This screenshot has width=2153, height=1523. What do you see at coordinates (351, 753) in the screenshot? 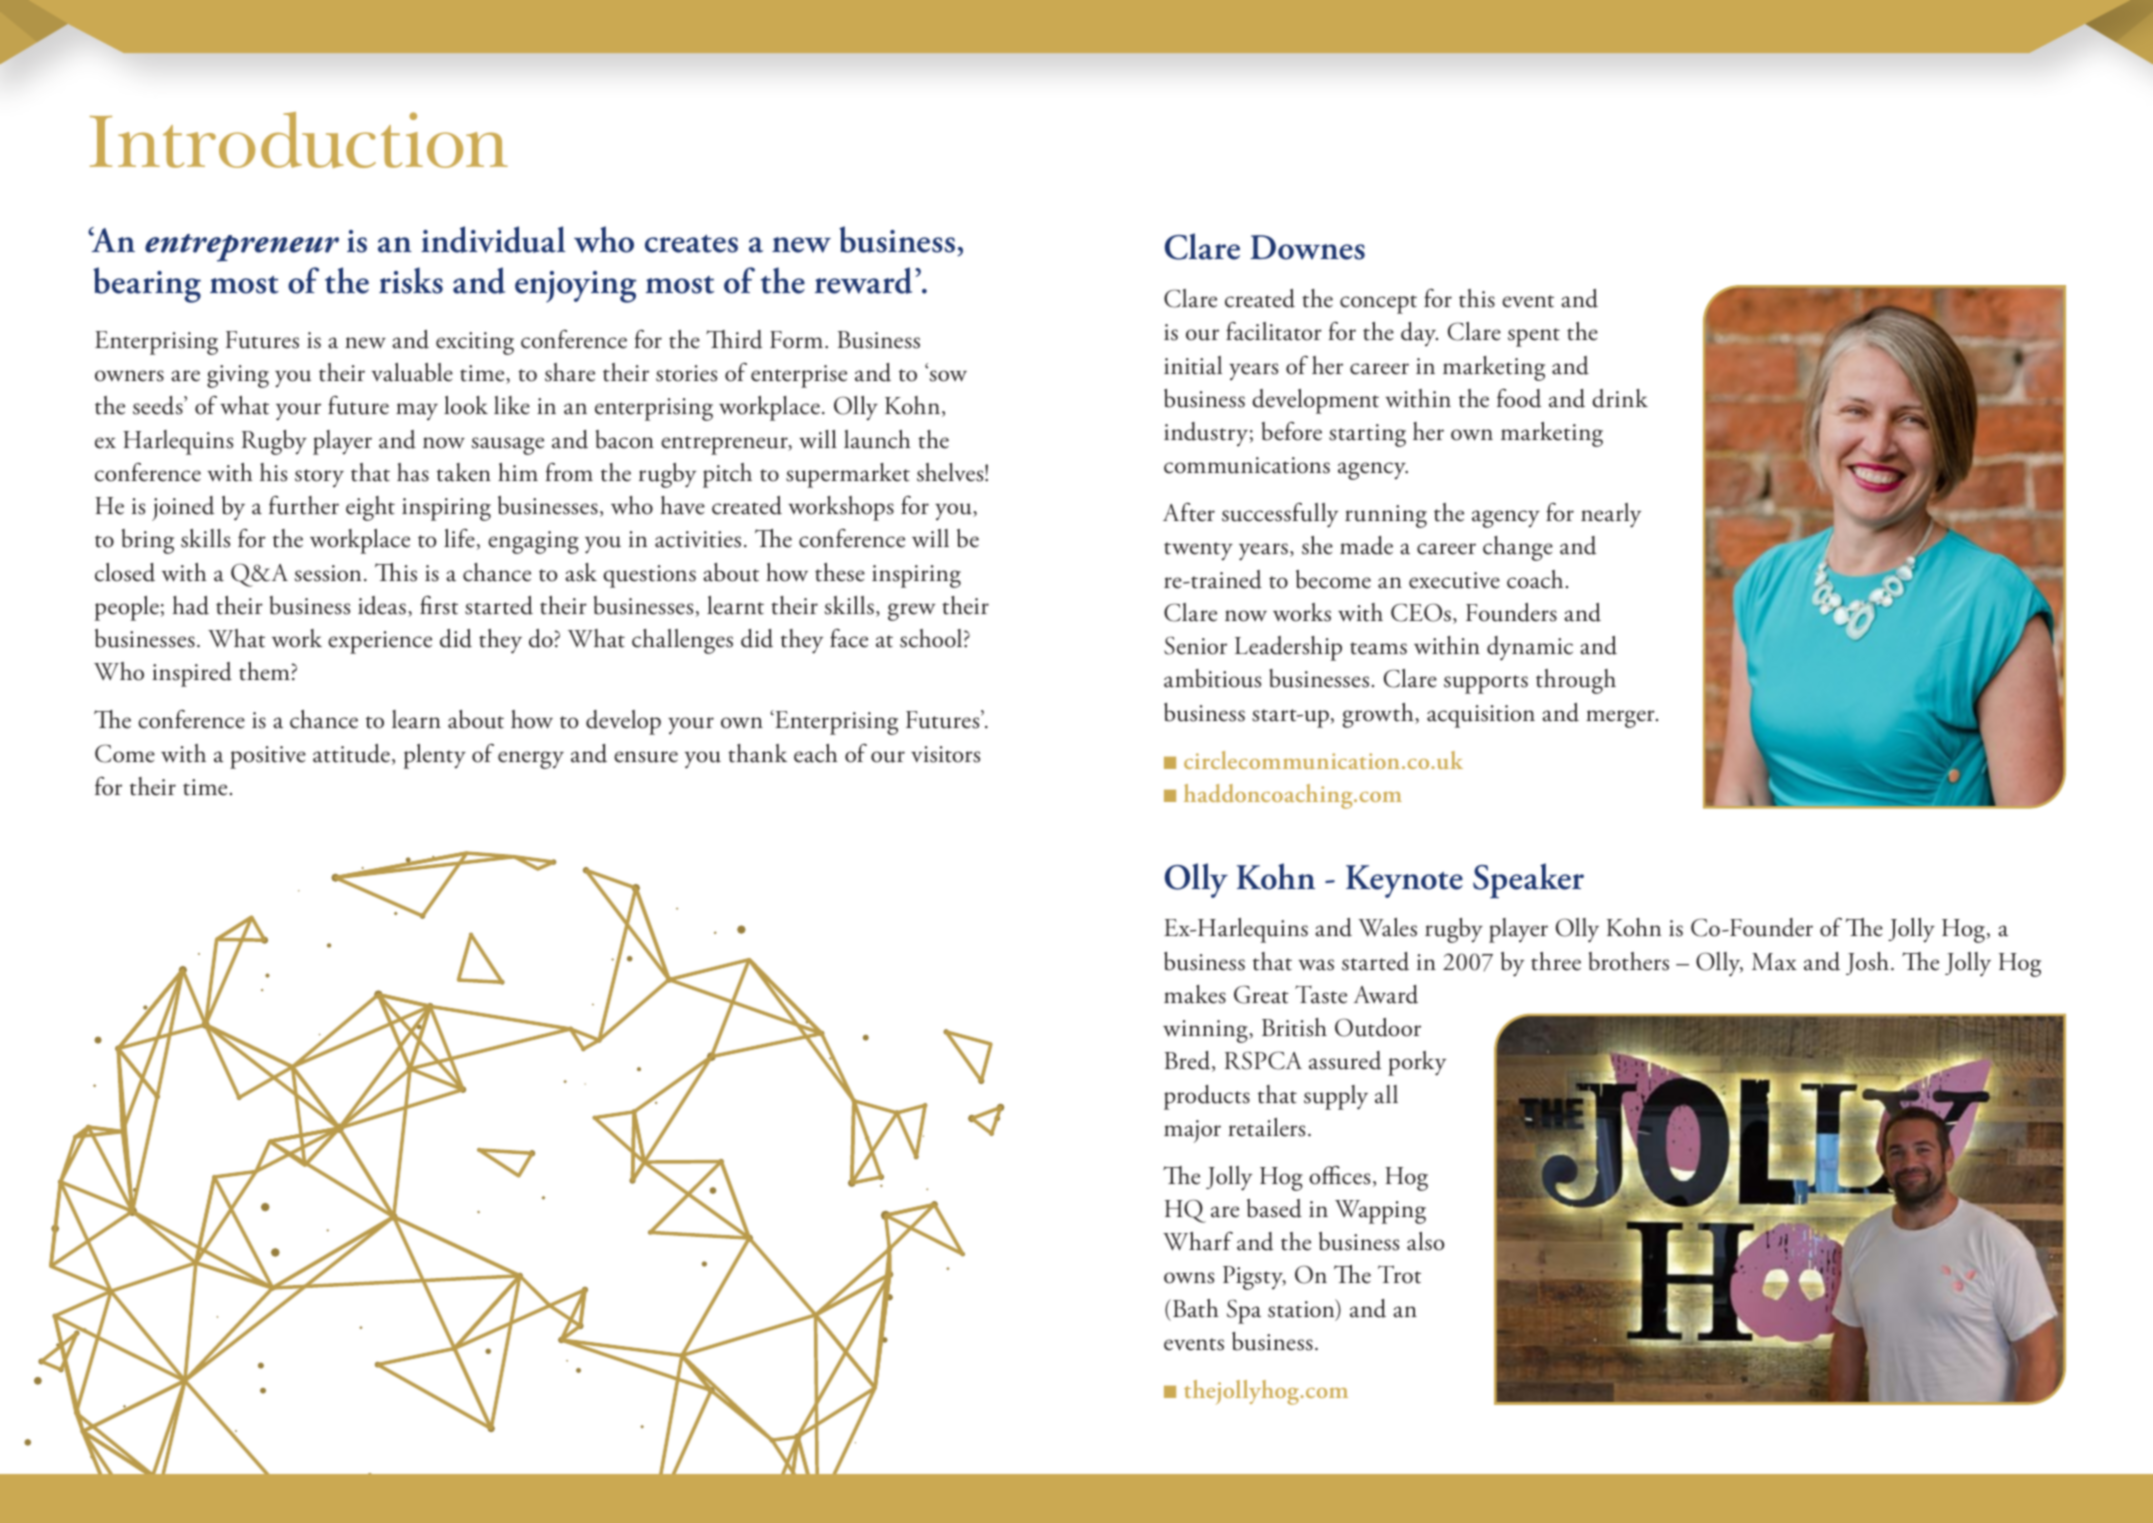
I see `attitude` at bounding box center [351, 753].
